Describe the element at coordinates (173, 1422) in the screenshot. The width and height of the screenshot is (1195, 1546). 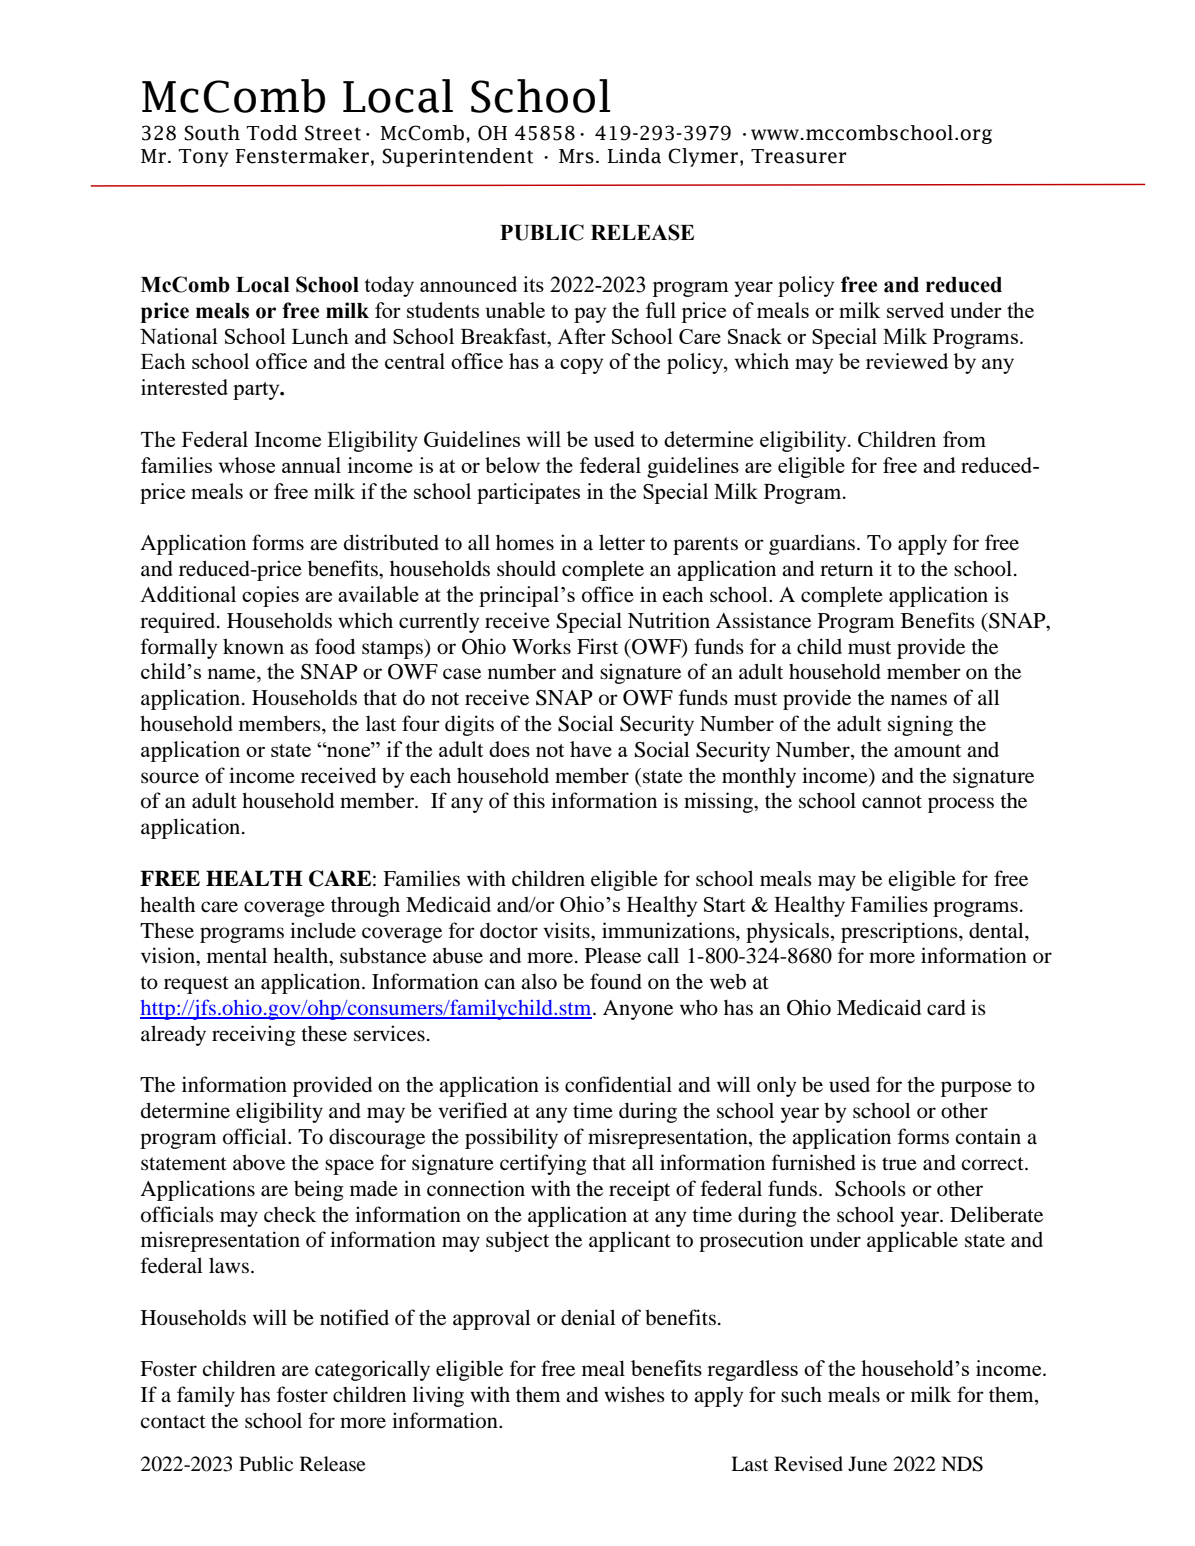
I see `contact` at that location.
